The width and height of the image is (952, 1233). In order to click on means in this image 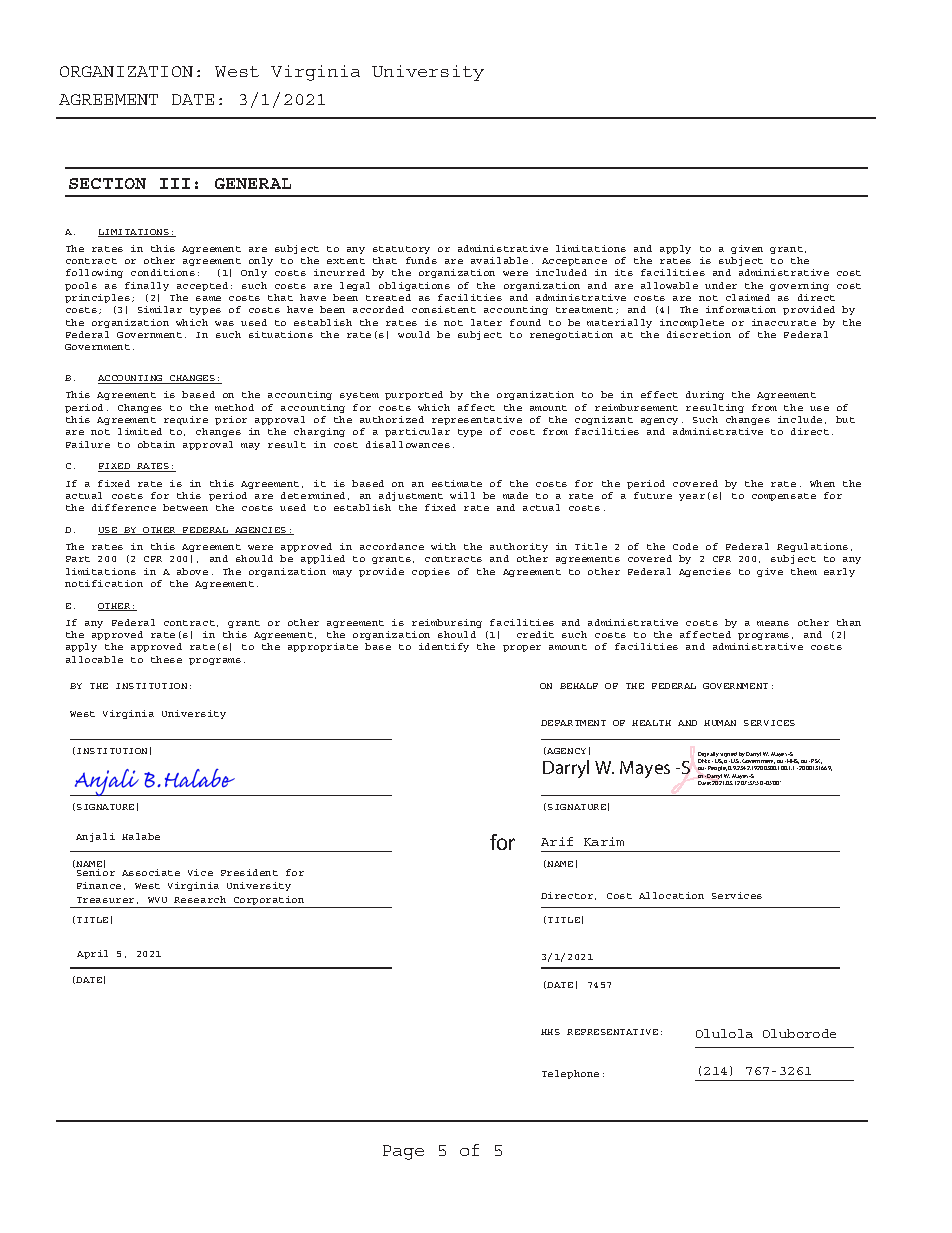, I will do `click(773, 623)`.
